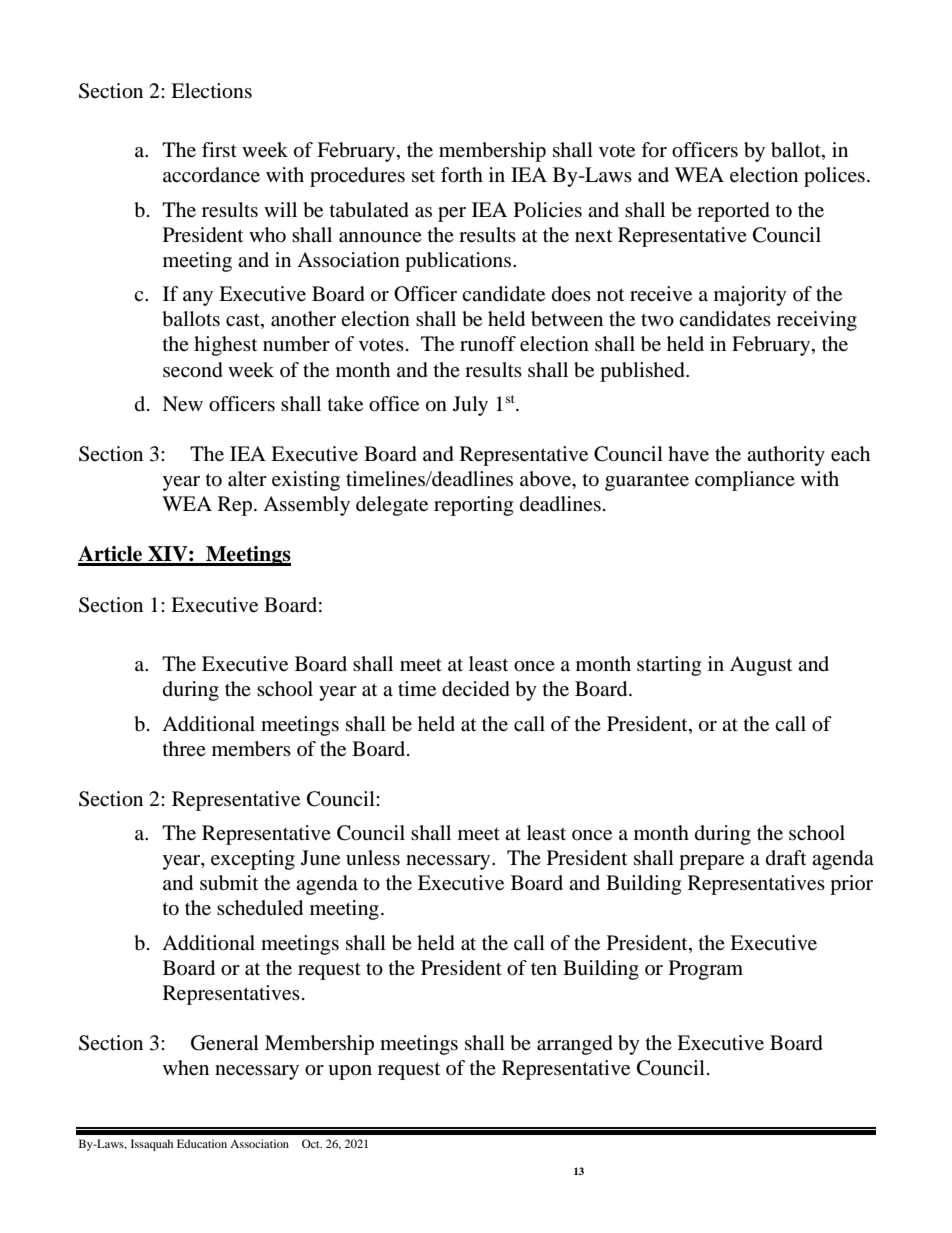 The height and width of the screenshot is (1233, 952). What do you see at coordinates (470, 406) in the screenshot?
I see `July` at bounding box center [470, 406].
